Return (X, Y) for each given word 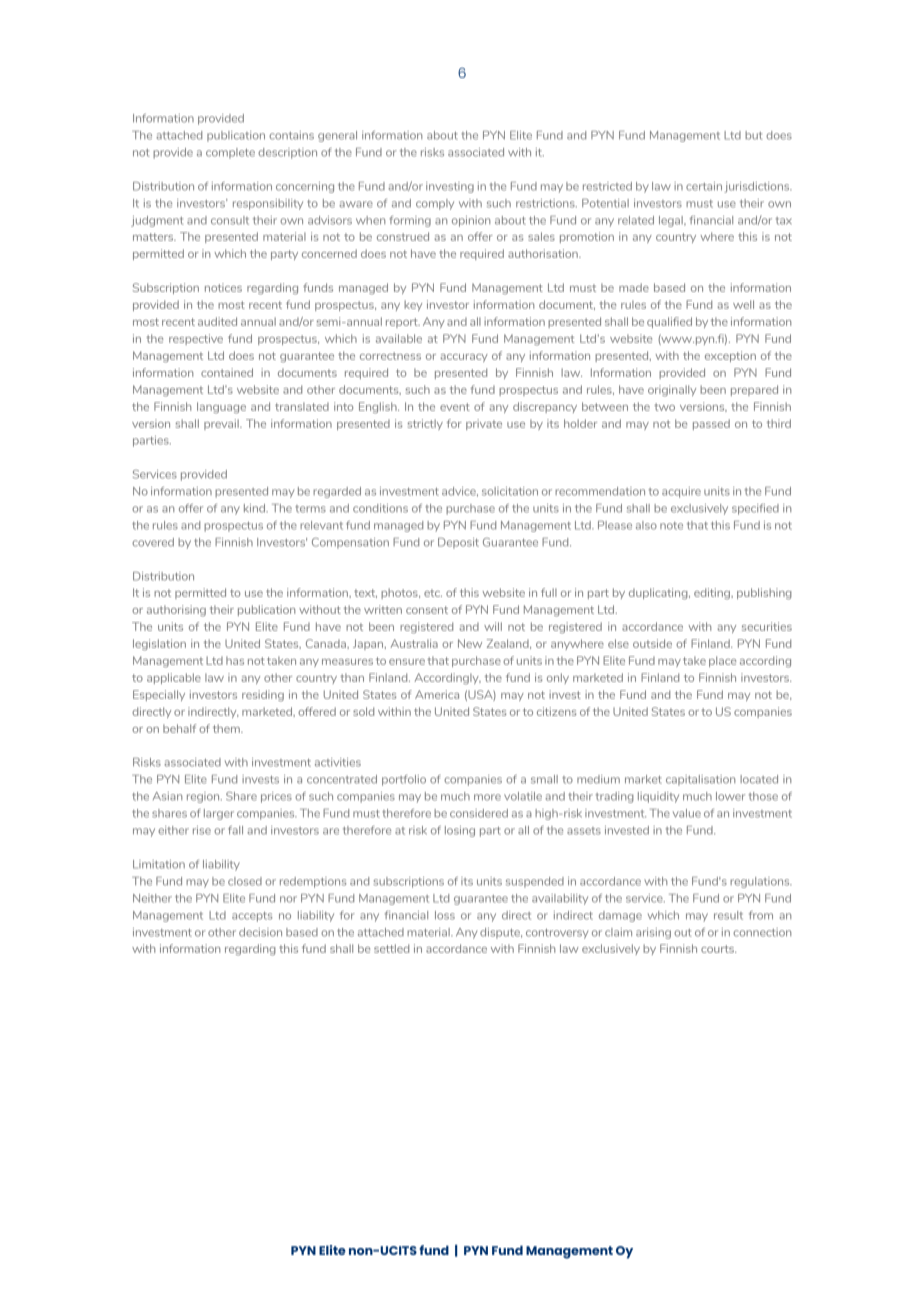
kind (256, 508)
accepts (252, 917)
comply (435, 204)
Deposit (458, 543)
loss (445, 915)
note (671, 526)
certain (704, 186)
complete (230, 153)
